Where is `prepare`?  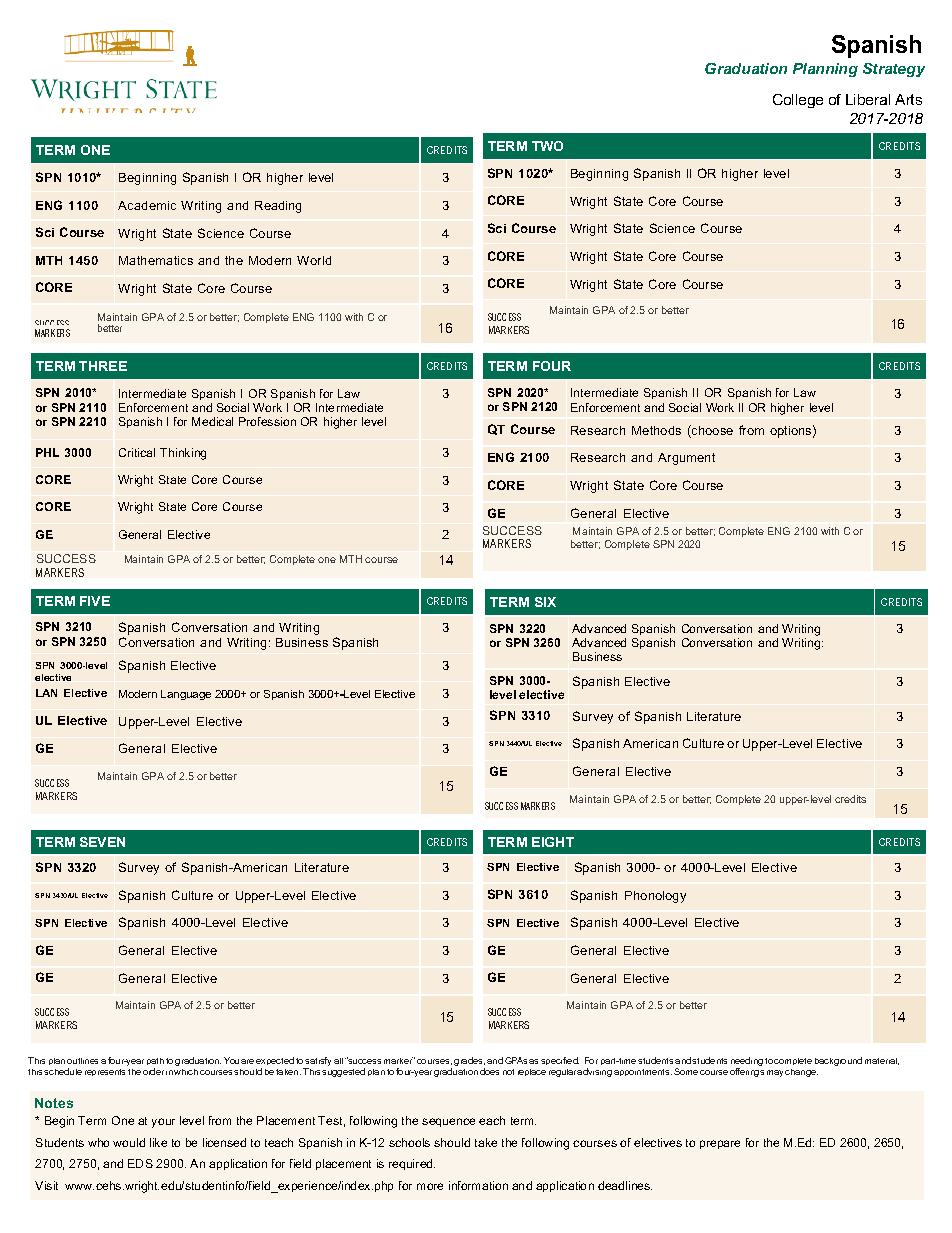
prepare is located at coordinates (720, 1144).
